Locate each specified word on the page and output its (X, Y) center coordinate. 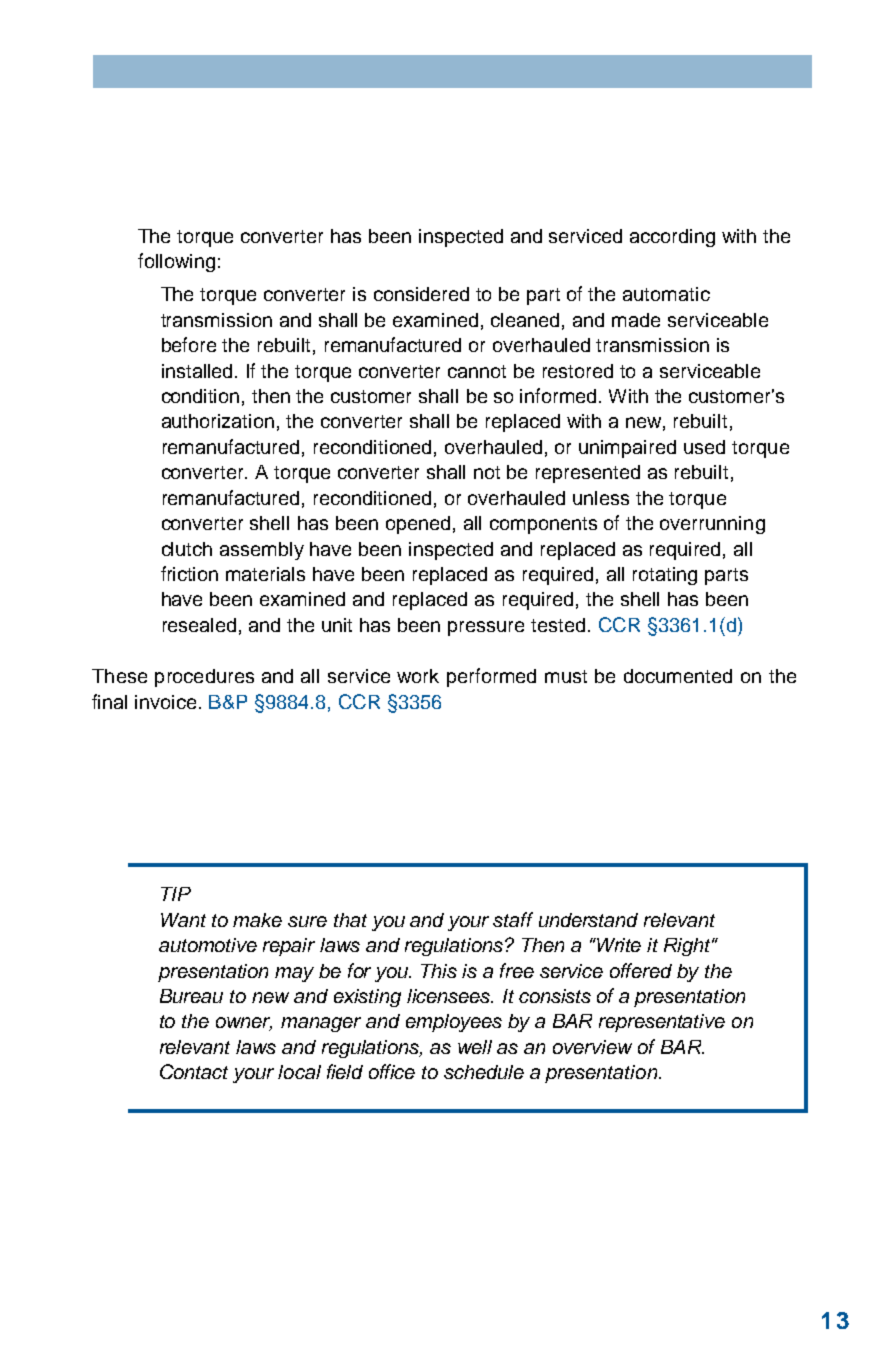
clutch (187, 549)
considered (421, 294)
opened (418, 525)
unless (601, 498)
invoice (165, 702)
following (176, 262)
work (418, 676)
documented (678, 676)
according (672, 238)
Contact (194, 1071)
